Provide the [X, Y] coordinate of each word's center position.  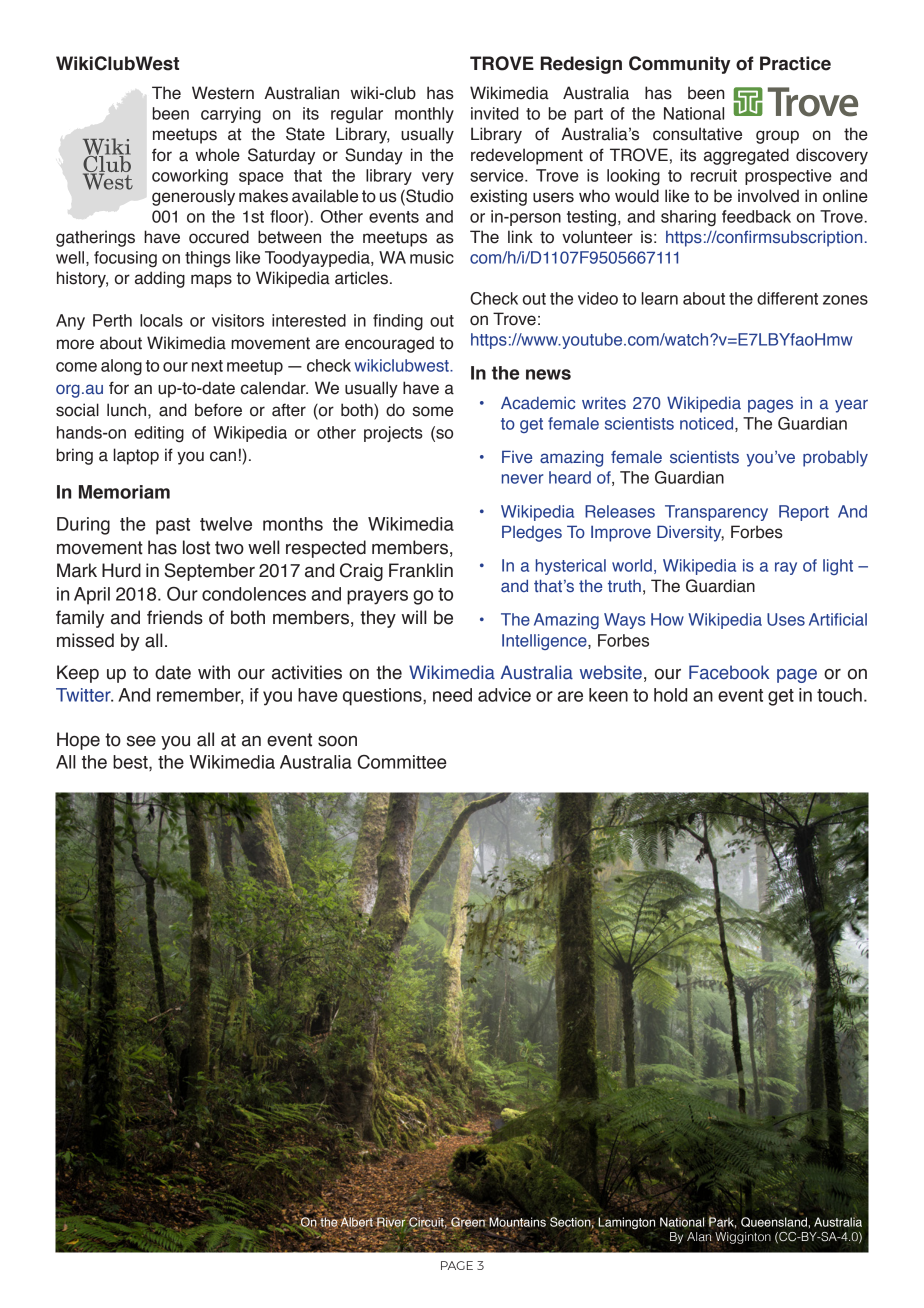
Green [467, 1223]
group [777, 137]
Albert [357, 1222]
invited [495, 113]
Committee [402, 762]
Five [517, 456]
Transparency [716, 513]
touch [839, 695]
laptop [136, 456]
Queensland [774, 1222]
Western [223, 93]
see [141, 741]
